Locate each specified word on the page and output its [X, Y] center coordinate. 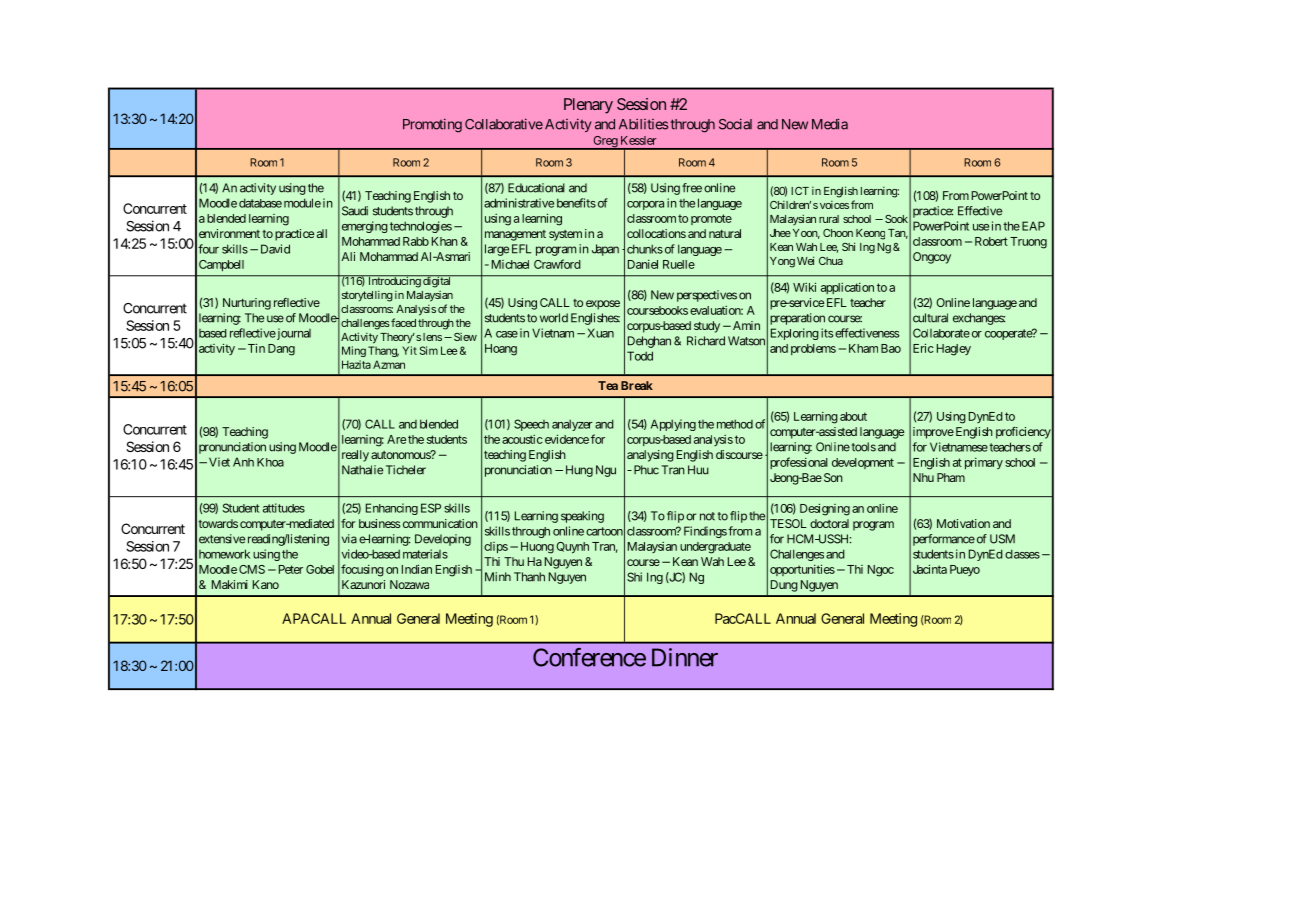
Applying [673, 425]
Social [735, 124]
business [379, 523]
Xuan [600, 333]
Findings [705, 532]
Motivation [963, 523]
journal [293, 334]
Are [396, 439]
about [853, 416]
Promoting [432, 125]
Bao [891, 348]
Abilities [643, 124]
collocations [656, 233]
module [302, 203]
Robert [991, 241]
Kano [266, 584]
